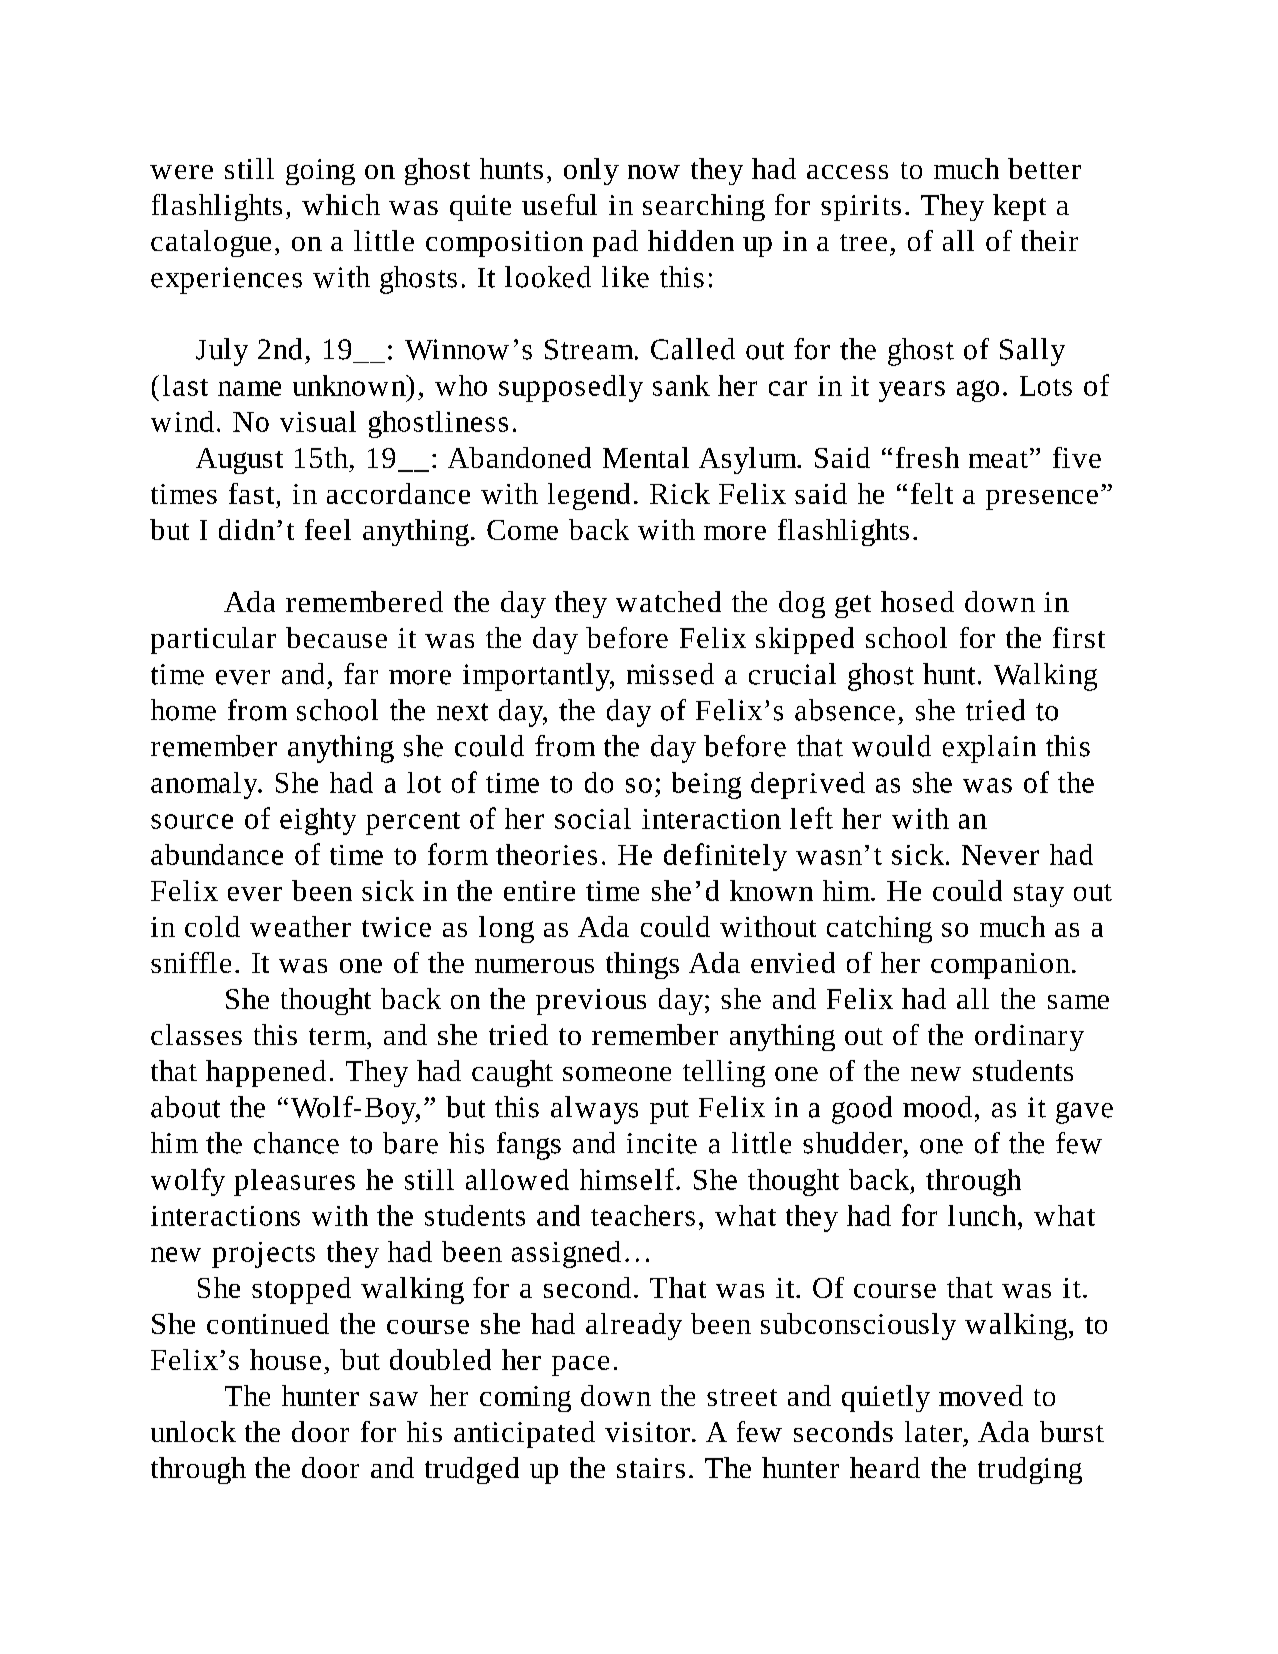 This image has width=1278, height=1654. I want to click on visitor, so click(647, 1432).
